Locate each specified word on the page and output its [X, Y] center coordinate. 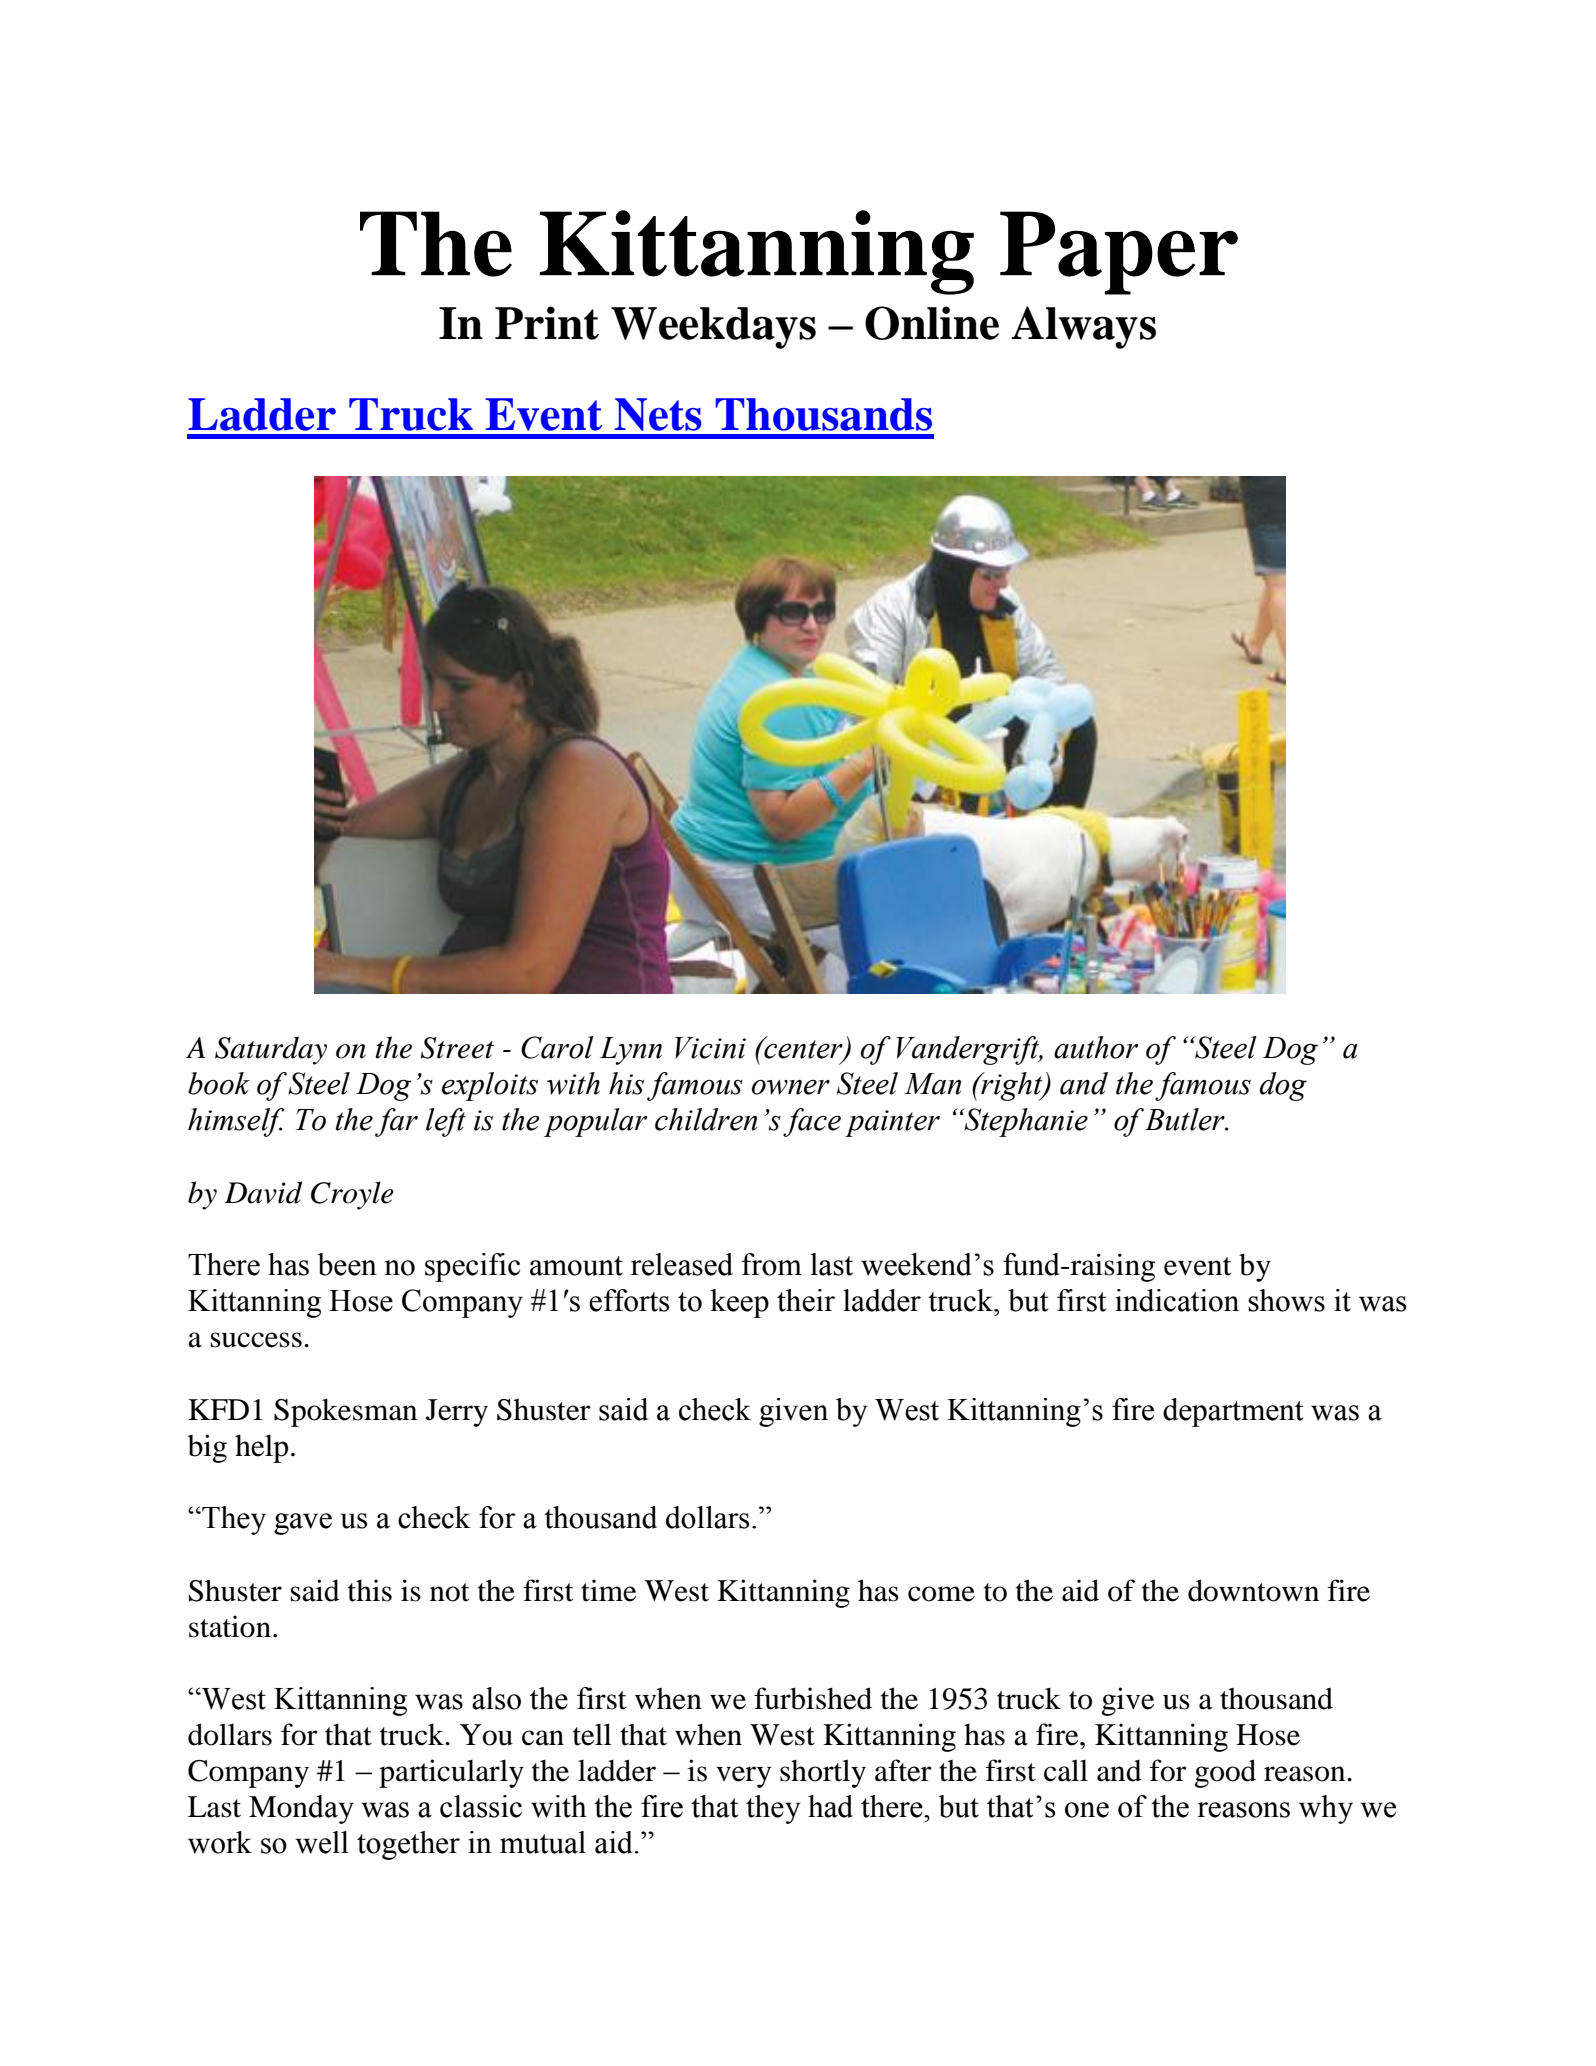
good [1225, 1773]
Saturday [271, 1050]
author [1096, 1047]
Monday [301, 1809]
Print [547, 323]
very [743, 1777]
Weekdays [713, 328]
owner [791, 1087]
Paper [1119, 253]
